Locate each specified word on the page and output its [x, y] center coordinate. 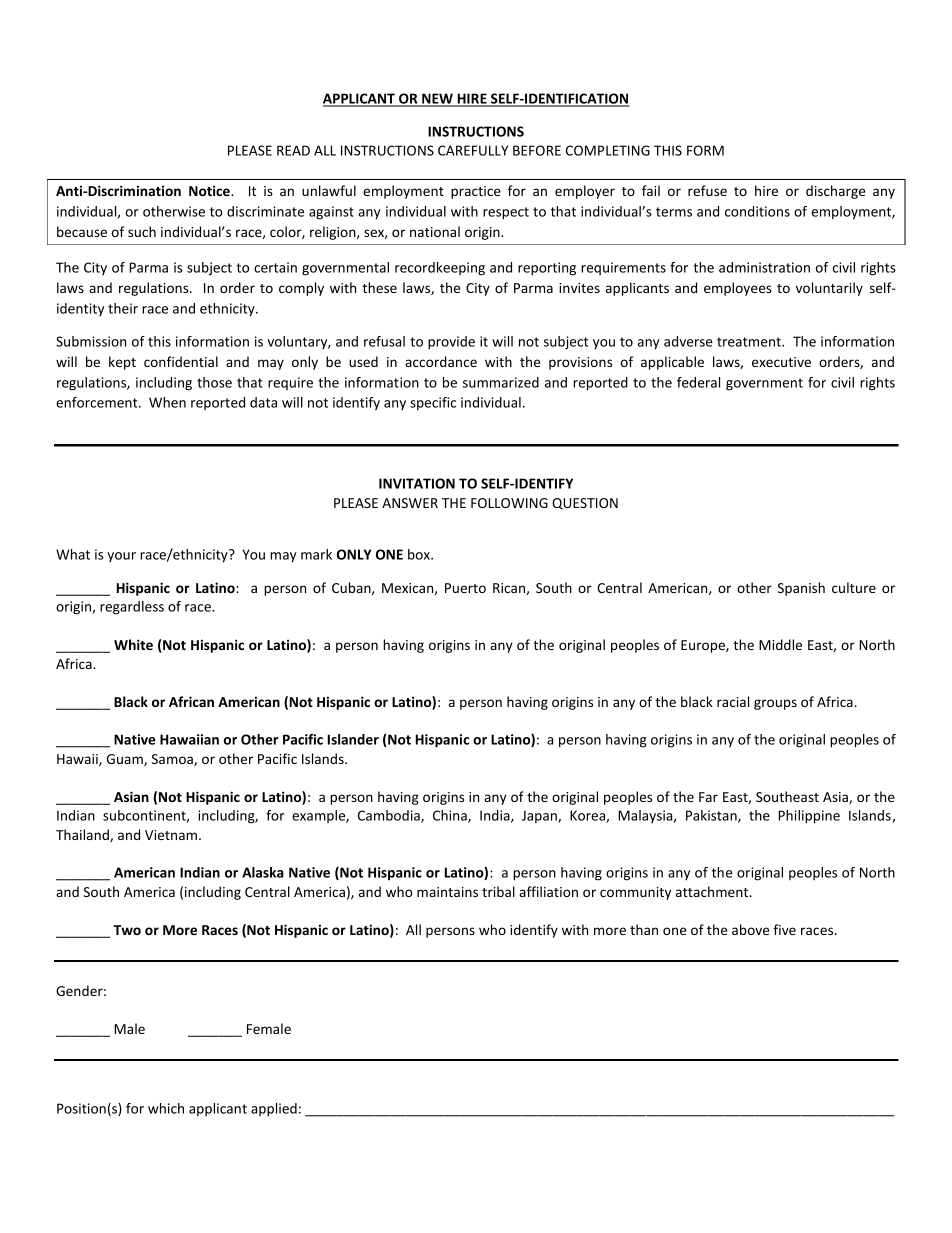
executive [781, 362]
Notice [210, 190]
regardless [132, 608]
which [166, 1108]
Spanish [801, 589]
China [451, 816]
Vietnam [171, 835]
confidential [181, 361]
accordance [441, 361]
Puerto [465, 588]
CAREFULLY [473, 150]
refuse [707, 190]
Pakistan [712, 816]
